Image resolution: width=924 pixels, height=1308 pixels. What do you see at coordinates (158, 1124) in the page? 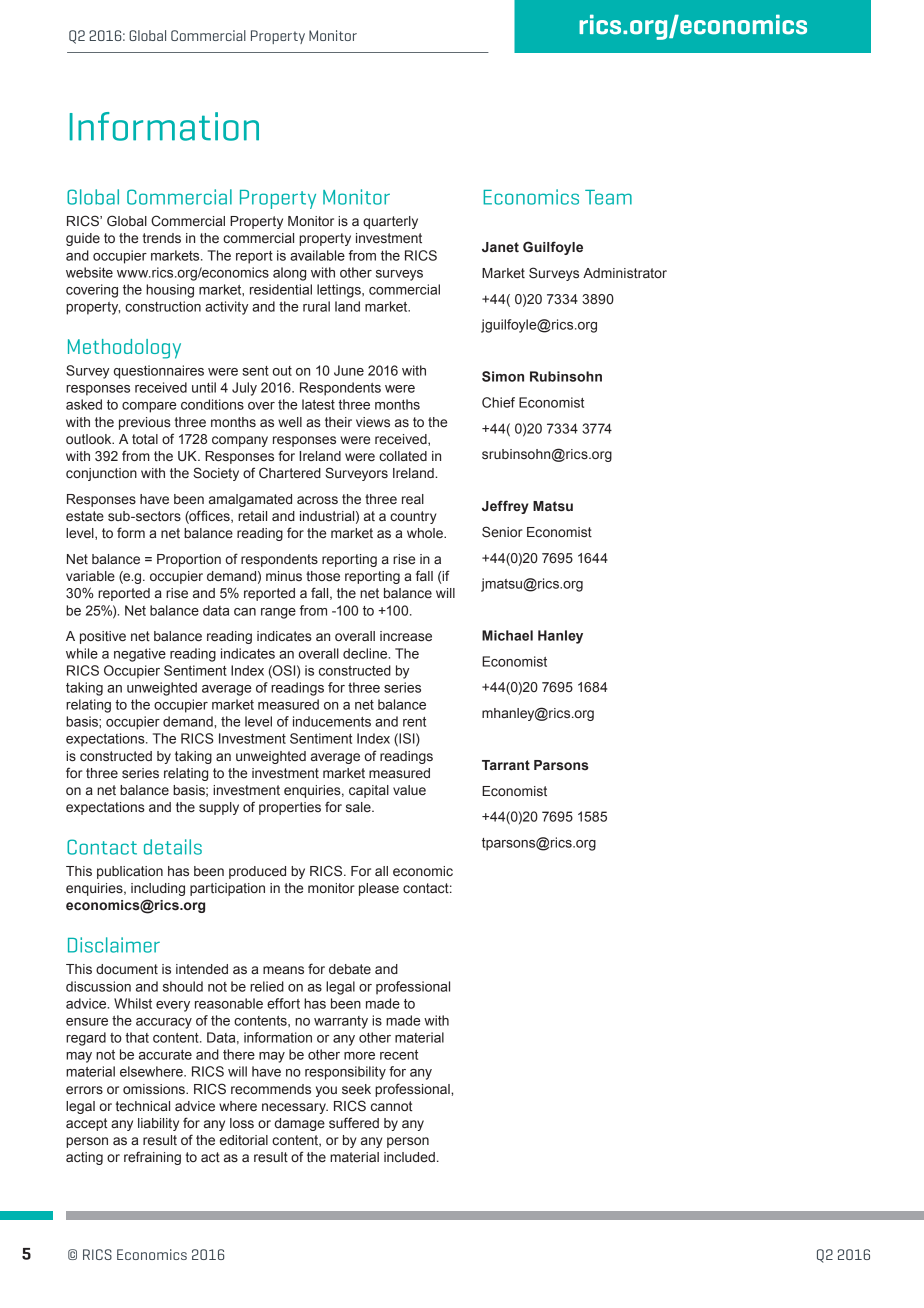
I see `liability` at bounding box center [158, 1124].
